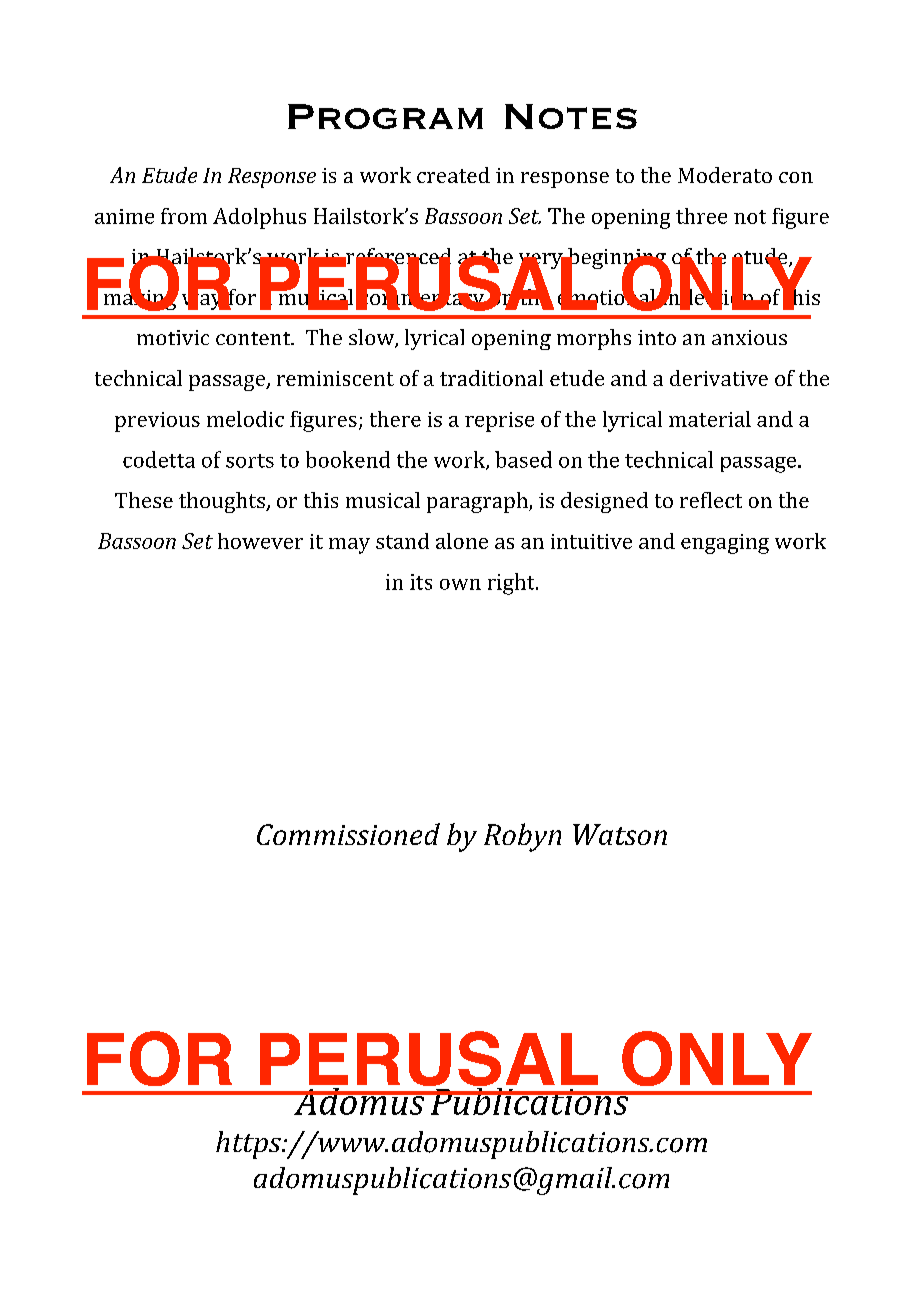 This screenshot has width=924, height=1294. I want to click on own, so click(460, 584).
